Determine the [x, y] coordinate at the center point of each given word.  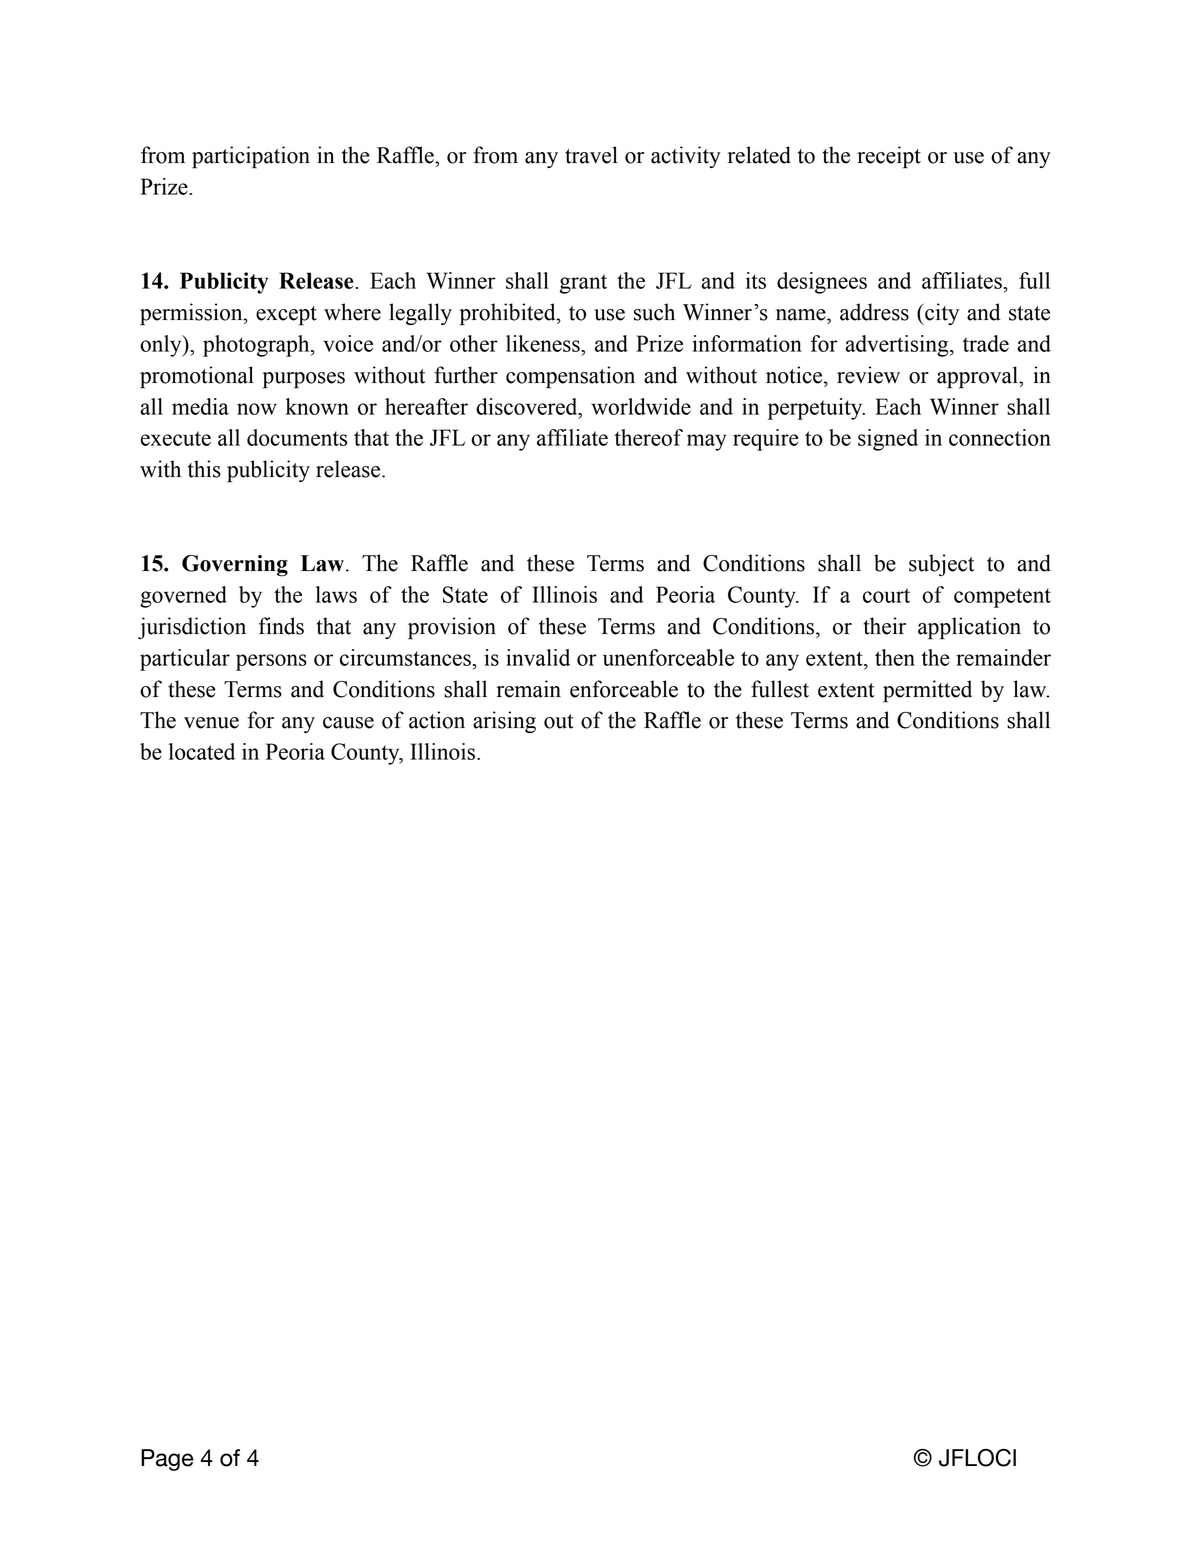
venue [211, 723]
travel [591, 155]
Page [167, 1460]
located [202, 751]
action [437, 720]
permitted [927, 691]
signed [888, 440]
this [204, 469]
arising [504, 722]
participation [251, 157]
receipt [889, 157]
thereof [648, 437]
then [895, 657]
